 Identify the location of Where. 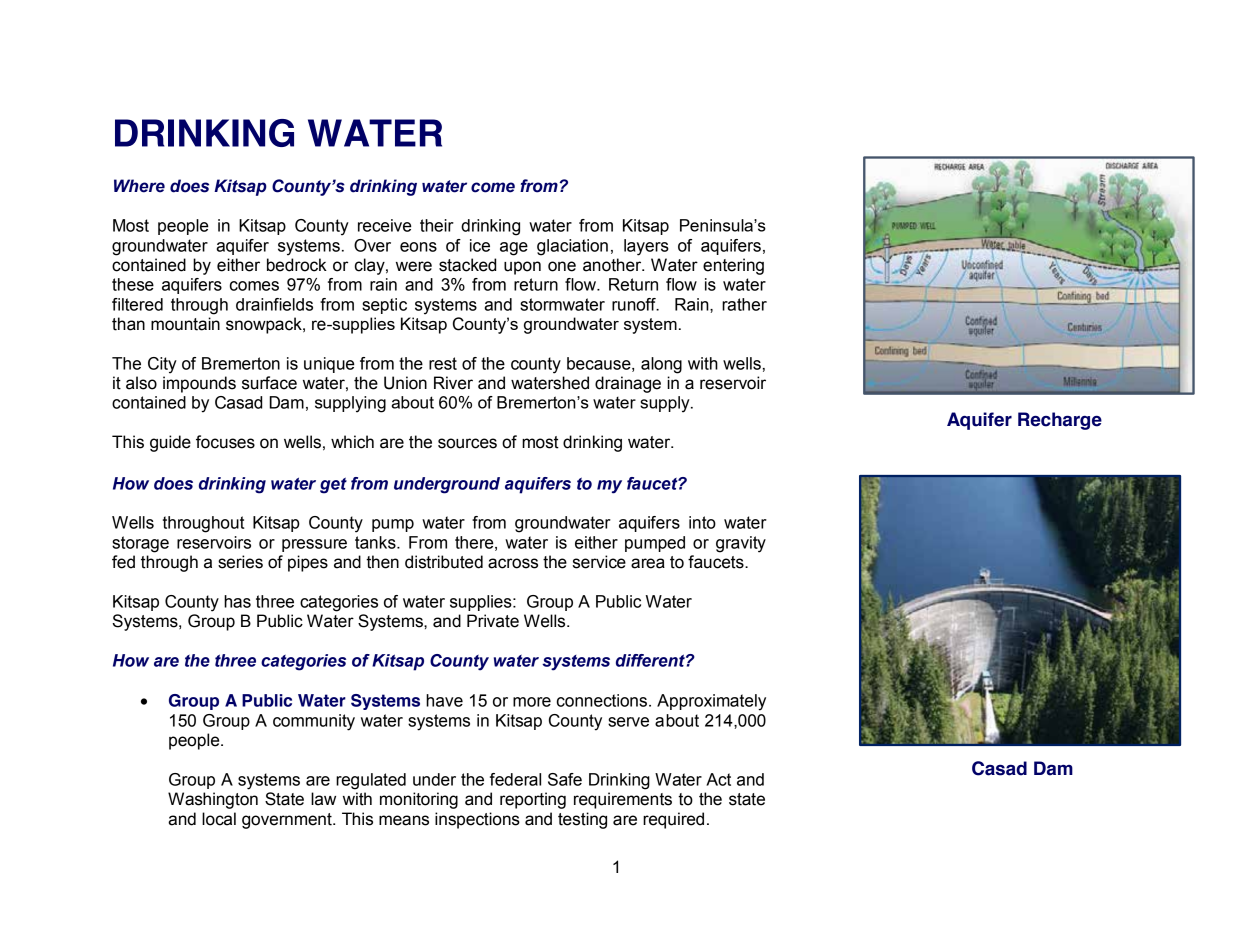
(139, 186).
